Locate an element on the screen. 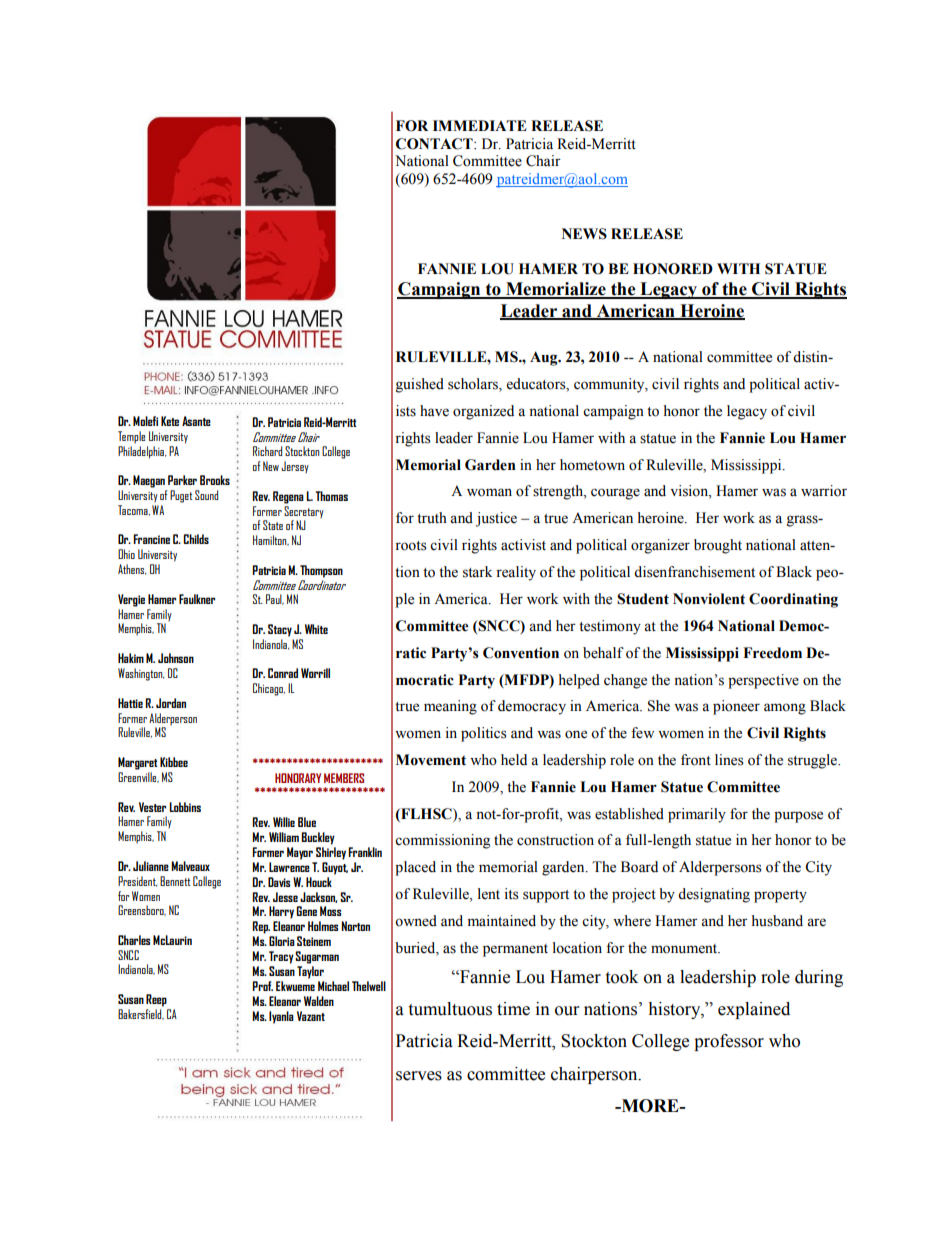 Image resolution: width=952 pixels, height=1233 pixels. explained is located at coordinates (754, 1010).
